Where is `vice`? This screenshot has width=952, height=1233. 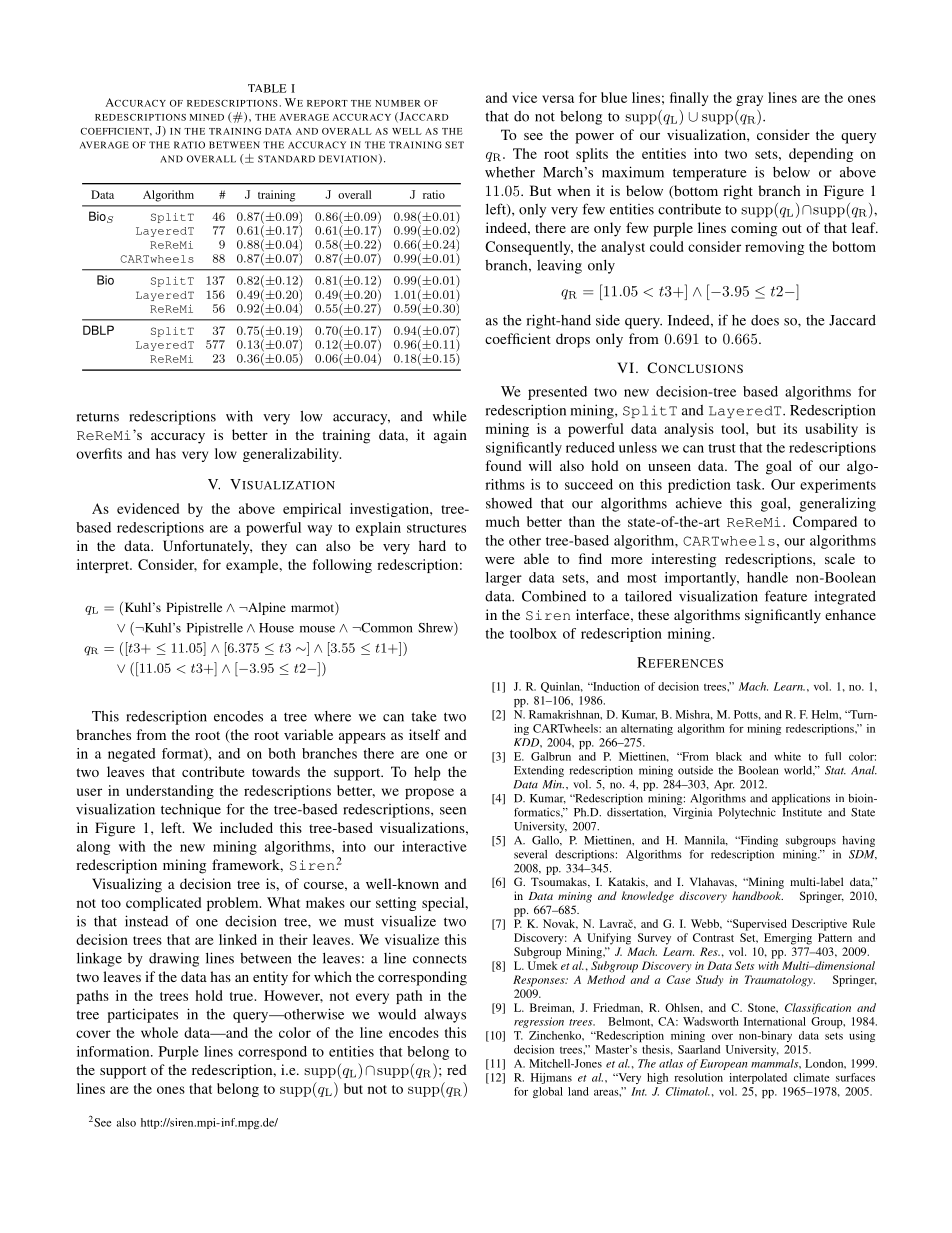
vice is located at coordinates (524, 97).
